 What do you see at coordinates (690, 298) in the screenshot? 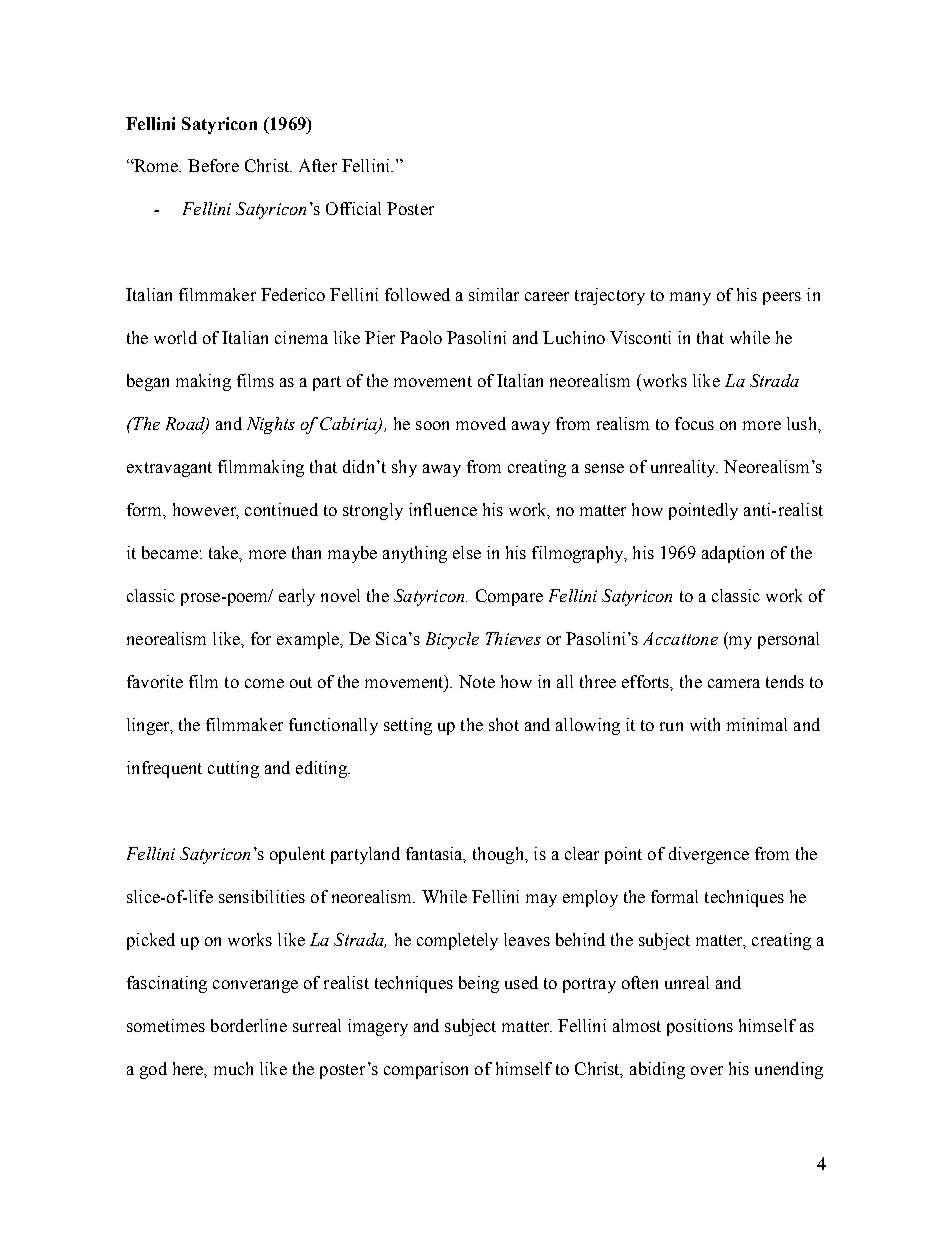
I see `many` at bounding box center [690, 298].
